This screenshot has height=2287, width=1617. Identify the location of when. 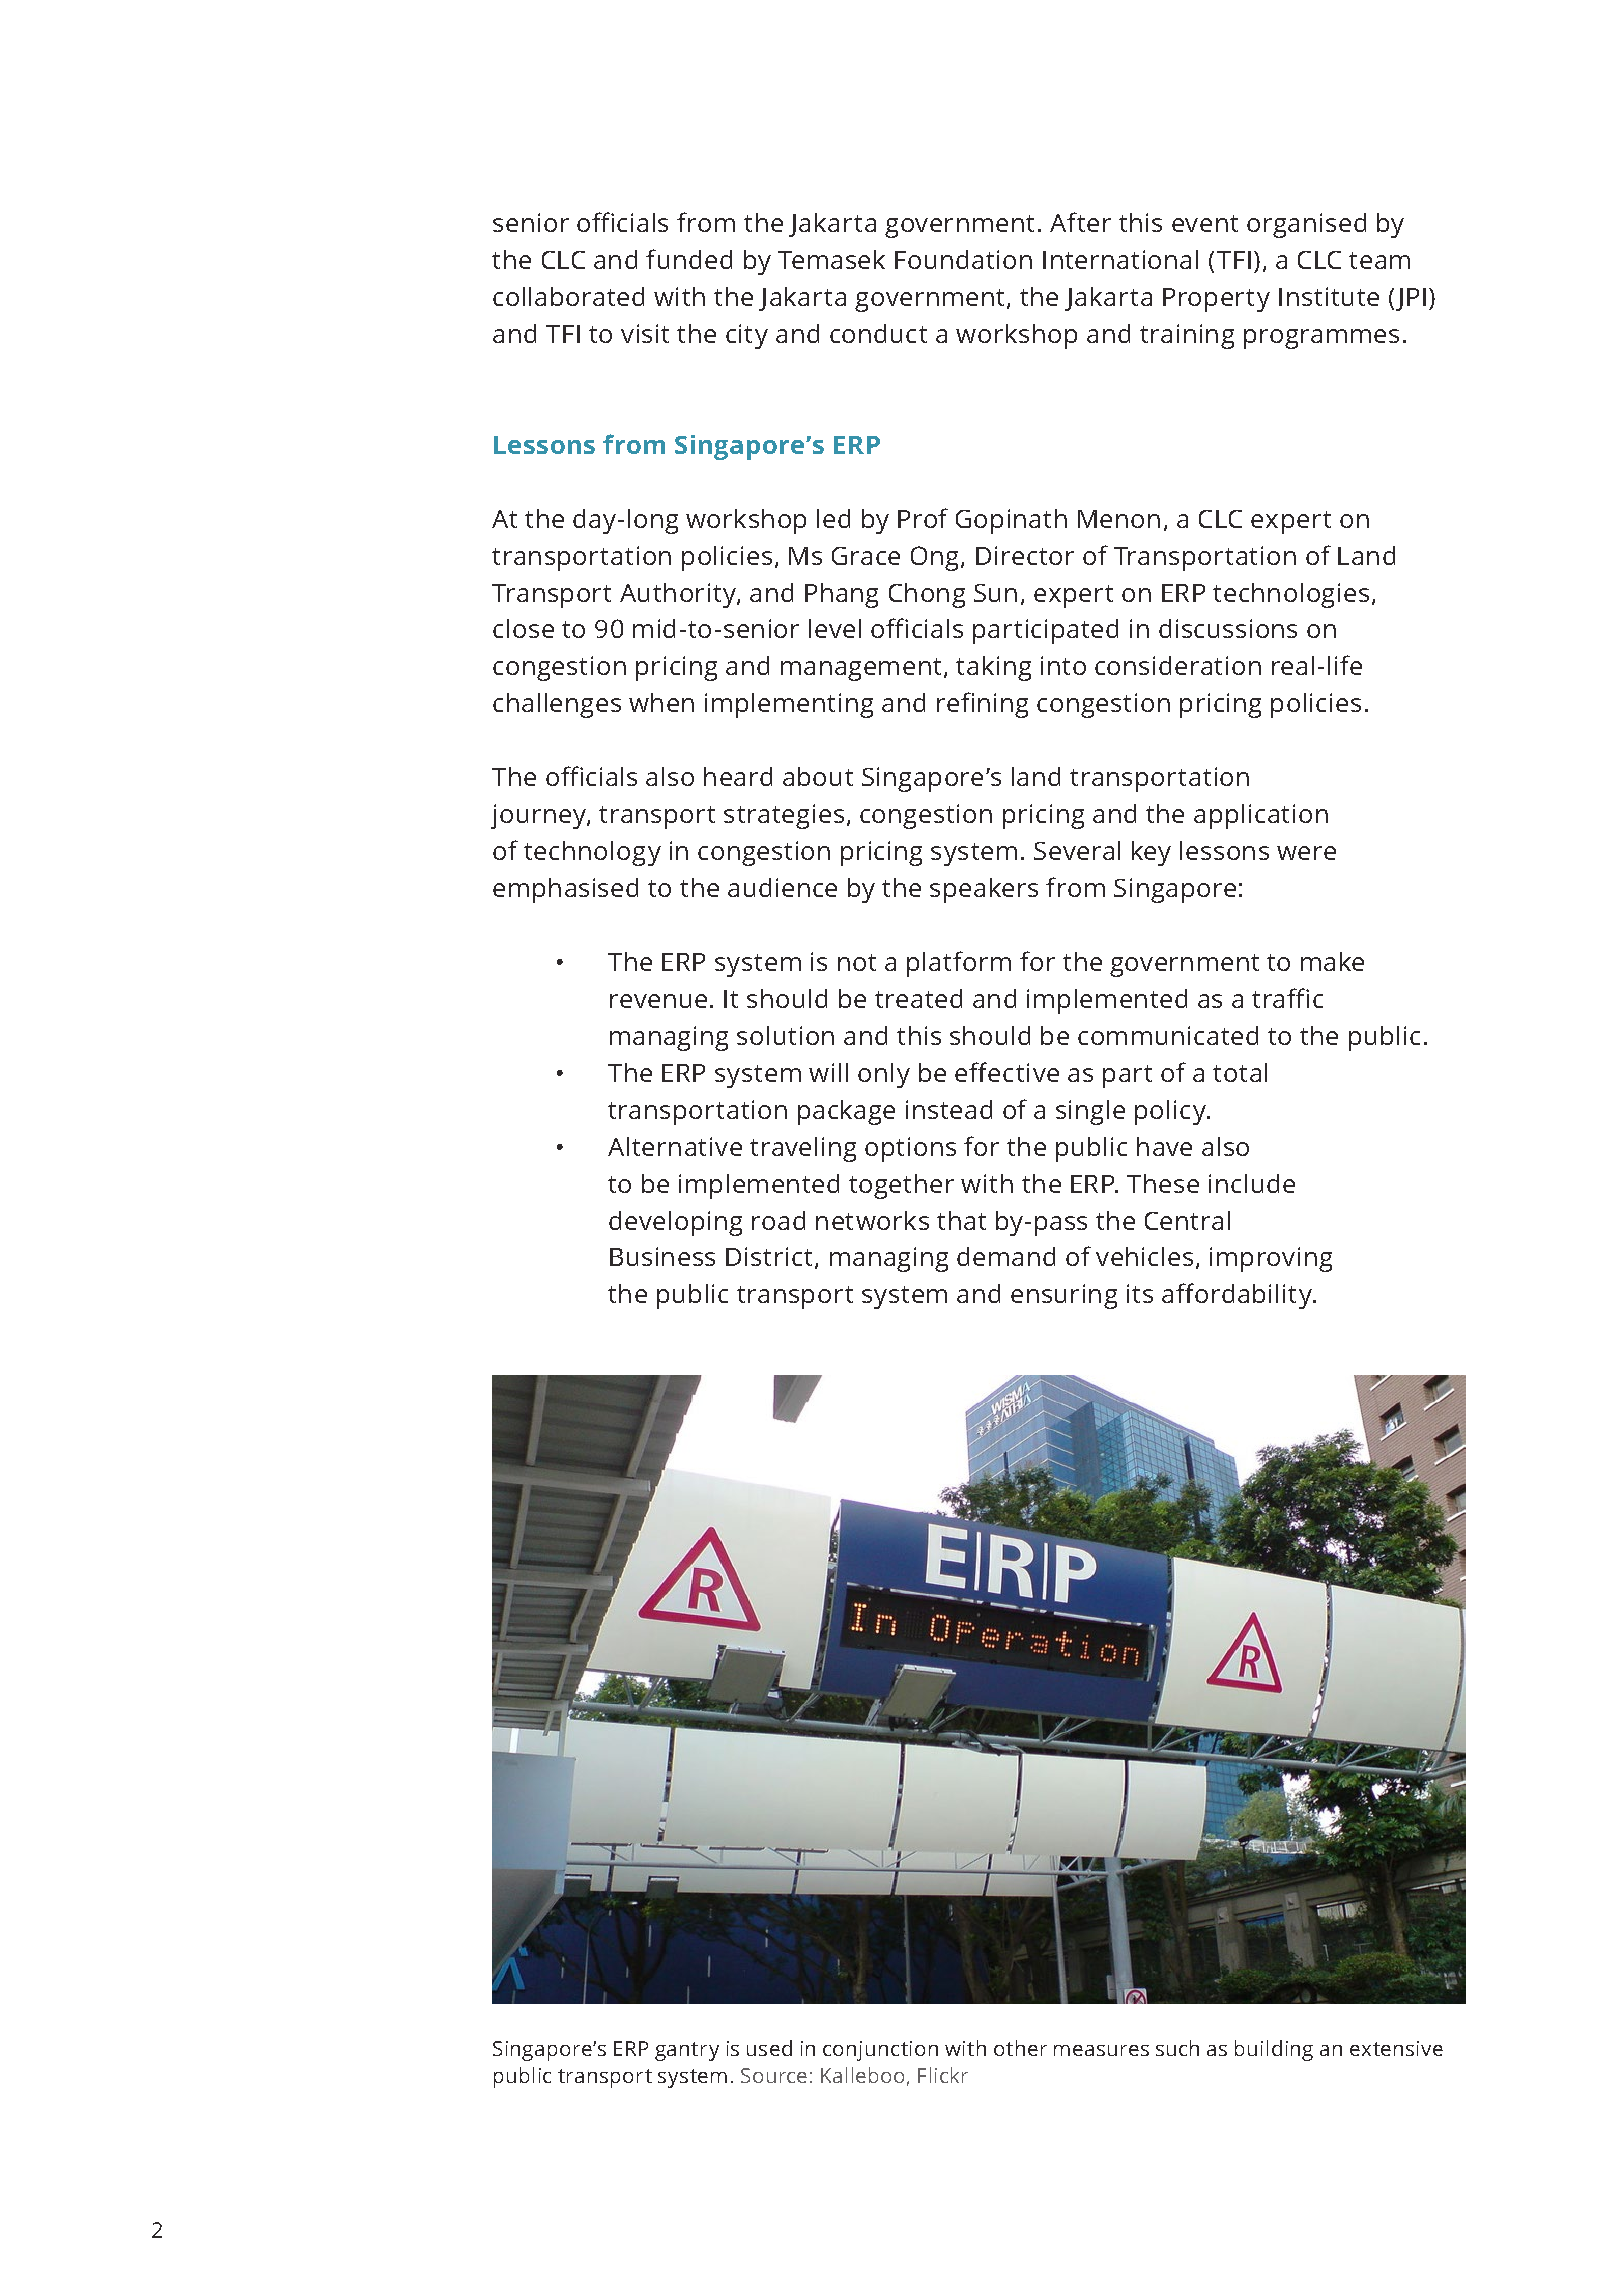
(661, 702).
